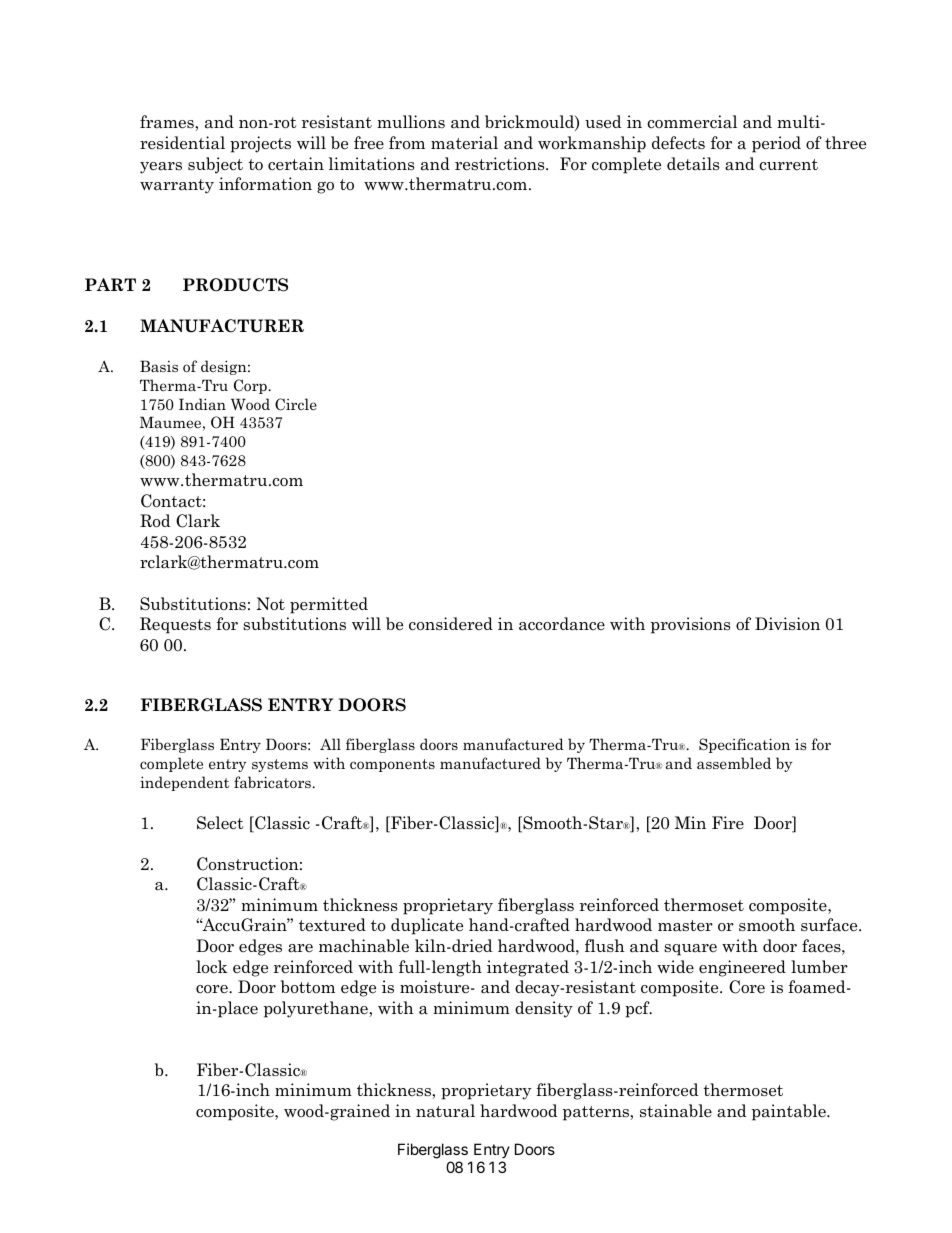 This screenshot has width=952, height=1233. What do you see at coordinates (215, 165) in the screenshot?
I see `subject` at bounding box center [215, 165].
